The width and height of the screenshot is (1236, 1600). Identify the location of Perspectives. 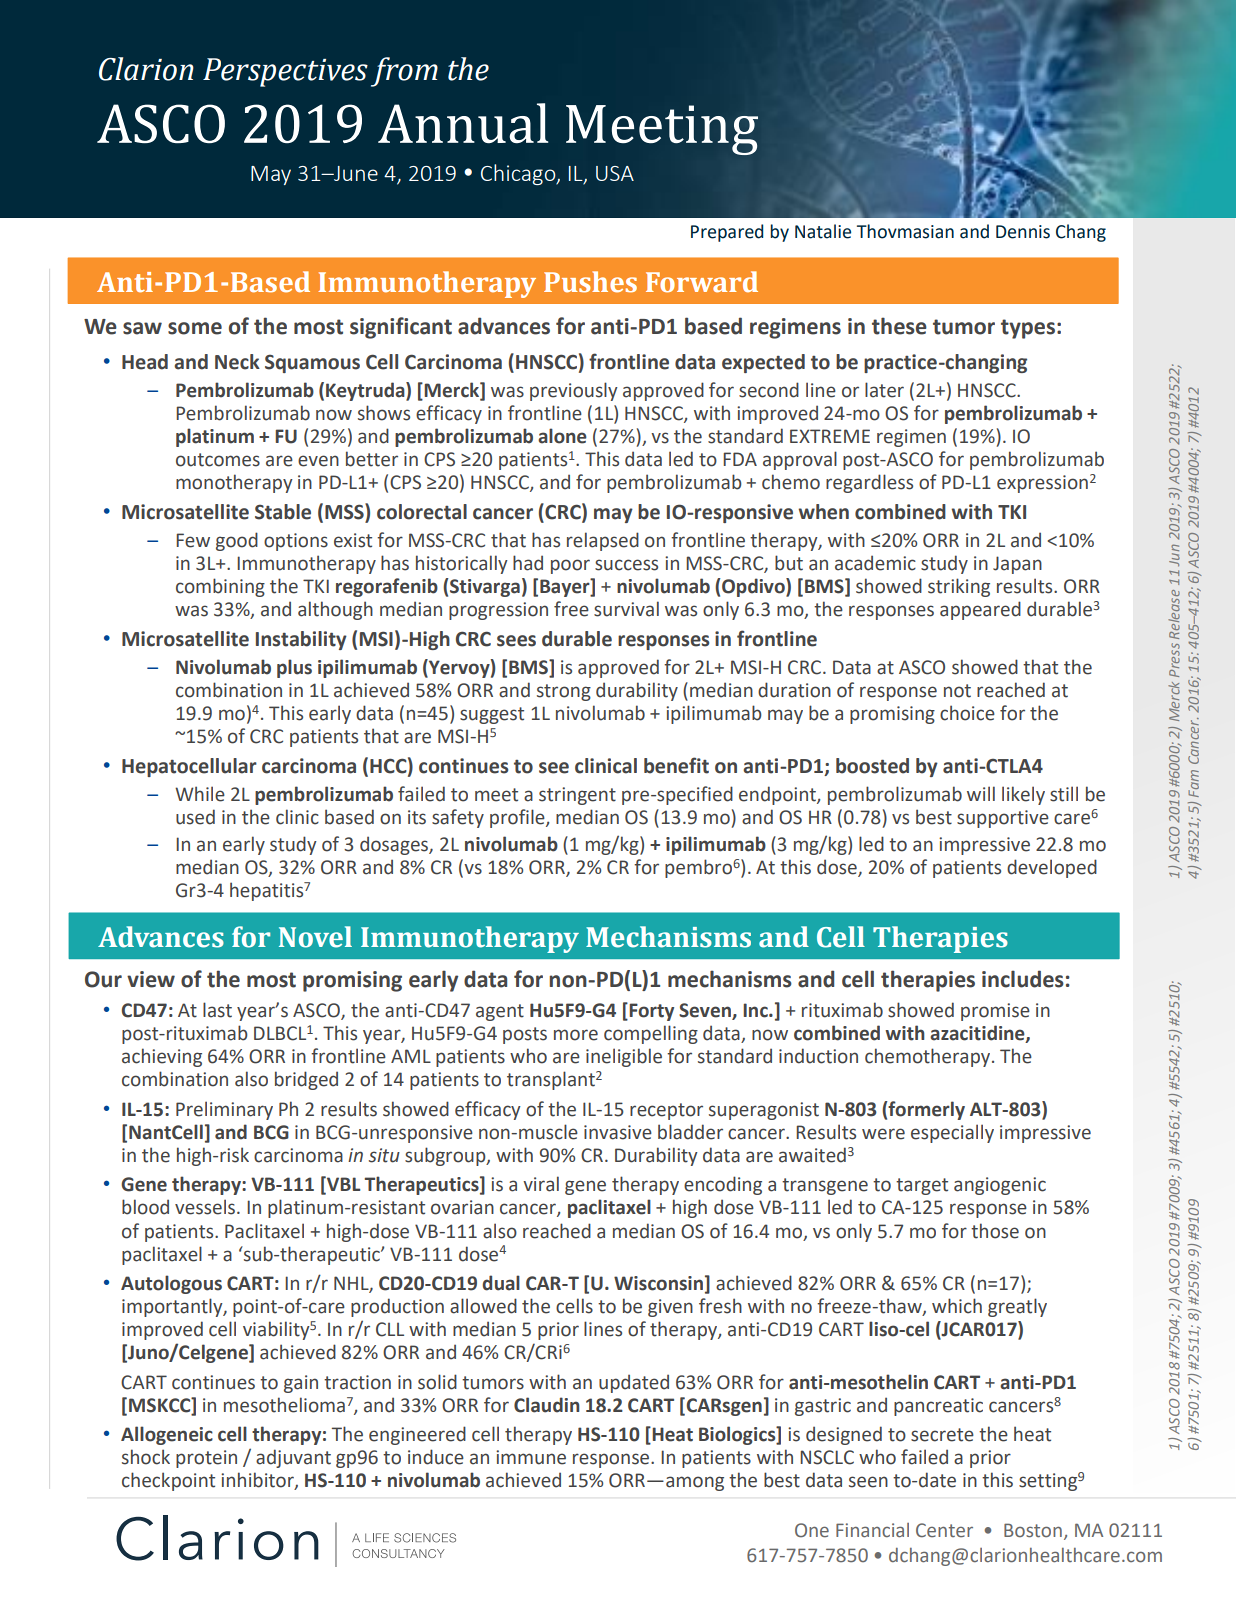
(285, 72).
